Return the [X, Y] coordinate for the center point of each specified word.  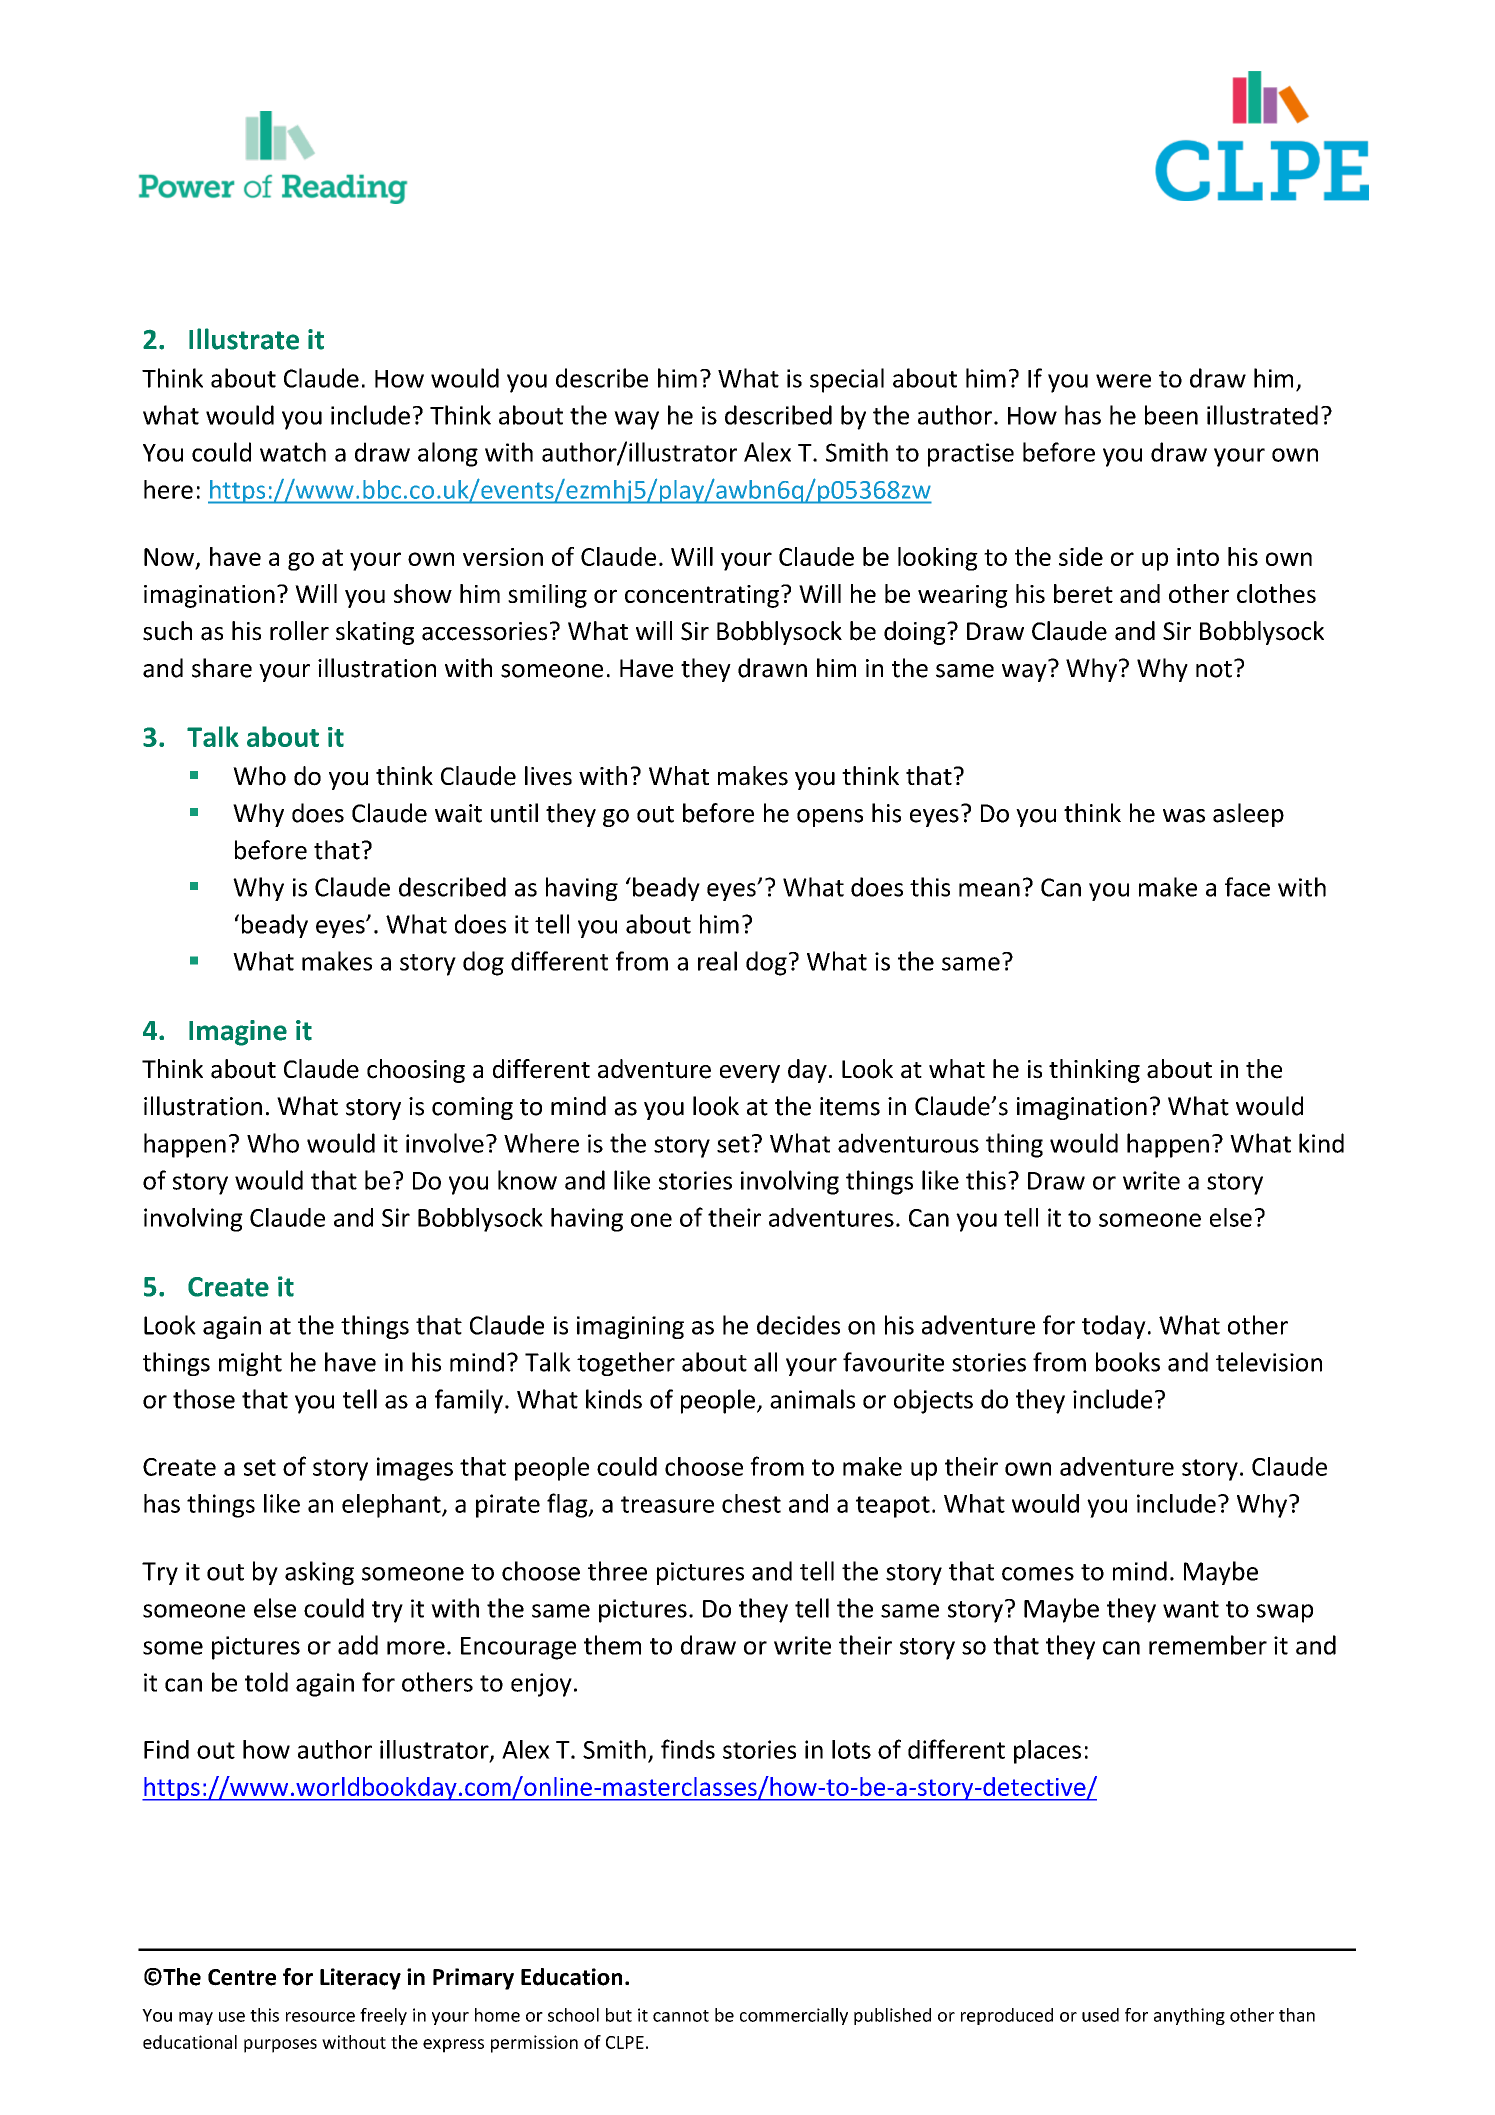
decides [798, 1325]
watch [293, 452]
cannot [681, 2016]
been [1171, 415]
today [1114, 1327]
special [847, 380]
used [1100, 2015]
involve [445, 1143]
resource [320, 2017]
